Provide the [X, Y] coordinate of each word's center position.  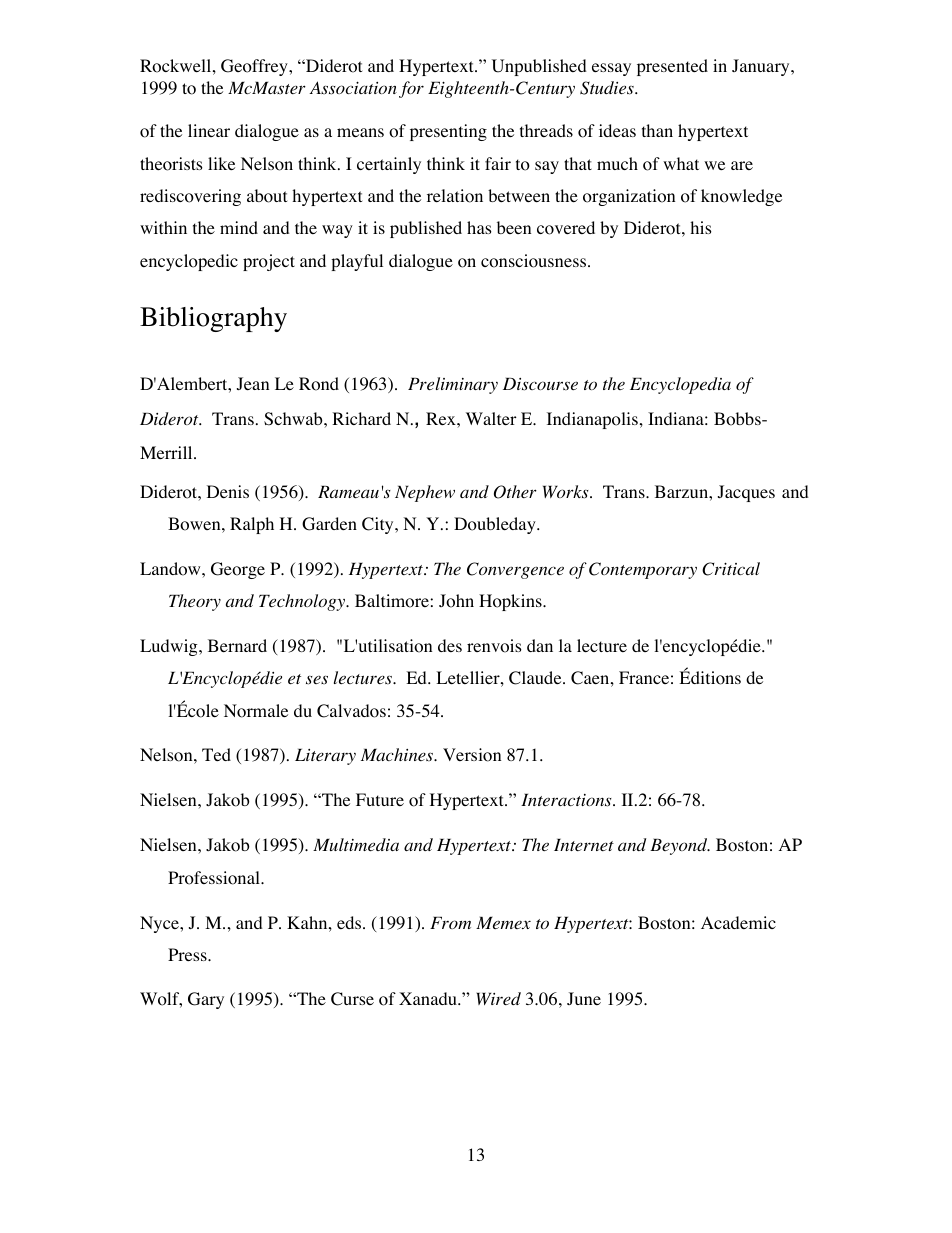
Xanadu [429, 998]
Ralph [252, 525]
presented [672, 67]
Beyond [680, 846]
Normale [256, 711]
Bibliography [213, 319]
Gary [206, 1000]
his [701, 227]
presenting [448, 132]
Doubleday [496, 525]
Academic [738, 922]
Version [472, 755]
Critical [731, 569]
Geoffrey [255, 67]
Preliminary [453, 385]
